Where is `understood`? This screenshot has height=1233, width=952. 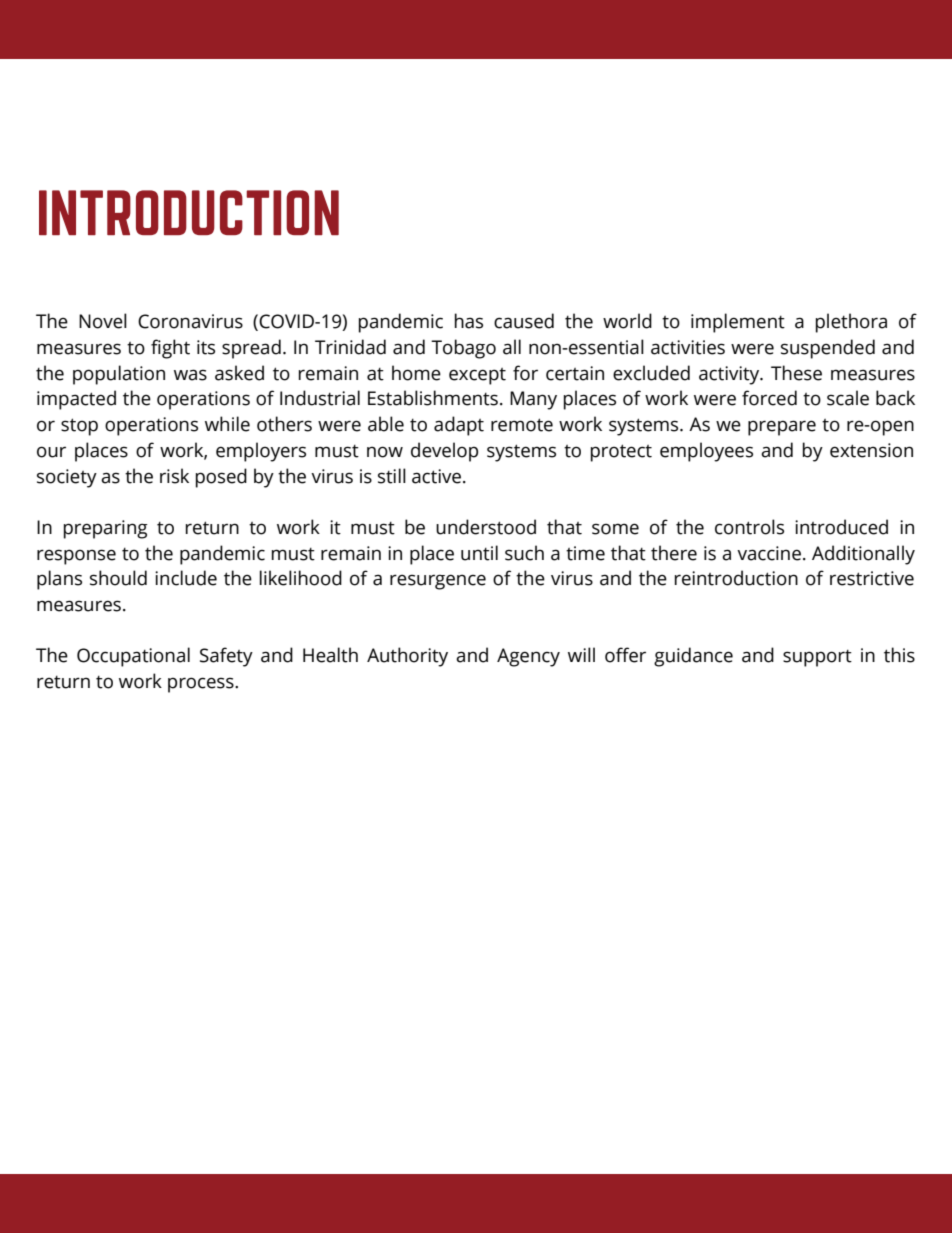 understood is located at coordinates (486, 527).
